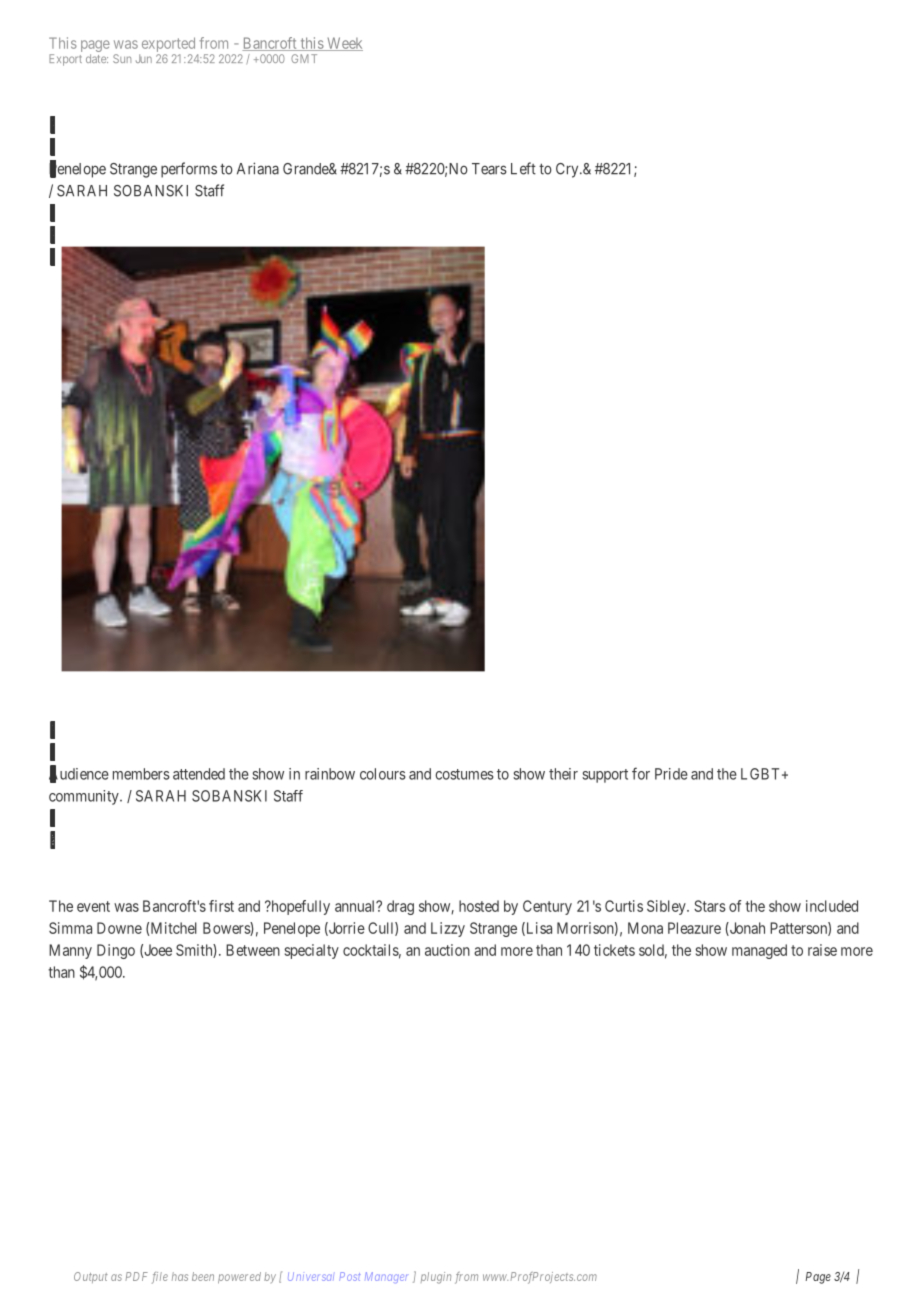  Describe the element at coordinates (304, 58) in the image. I see `GMT` at that location.
